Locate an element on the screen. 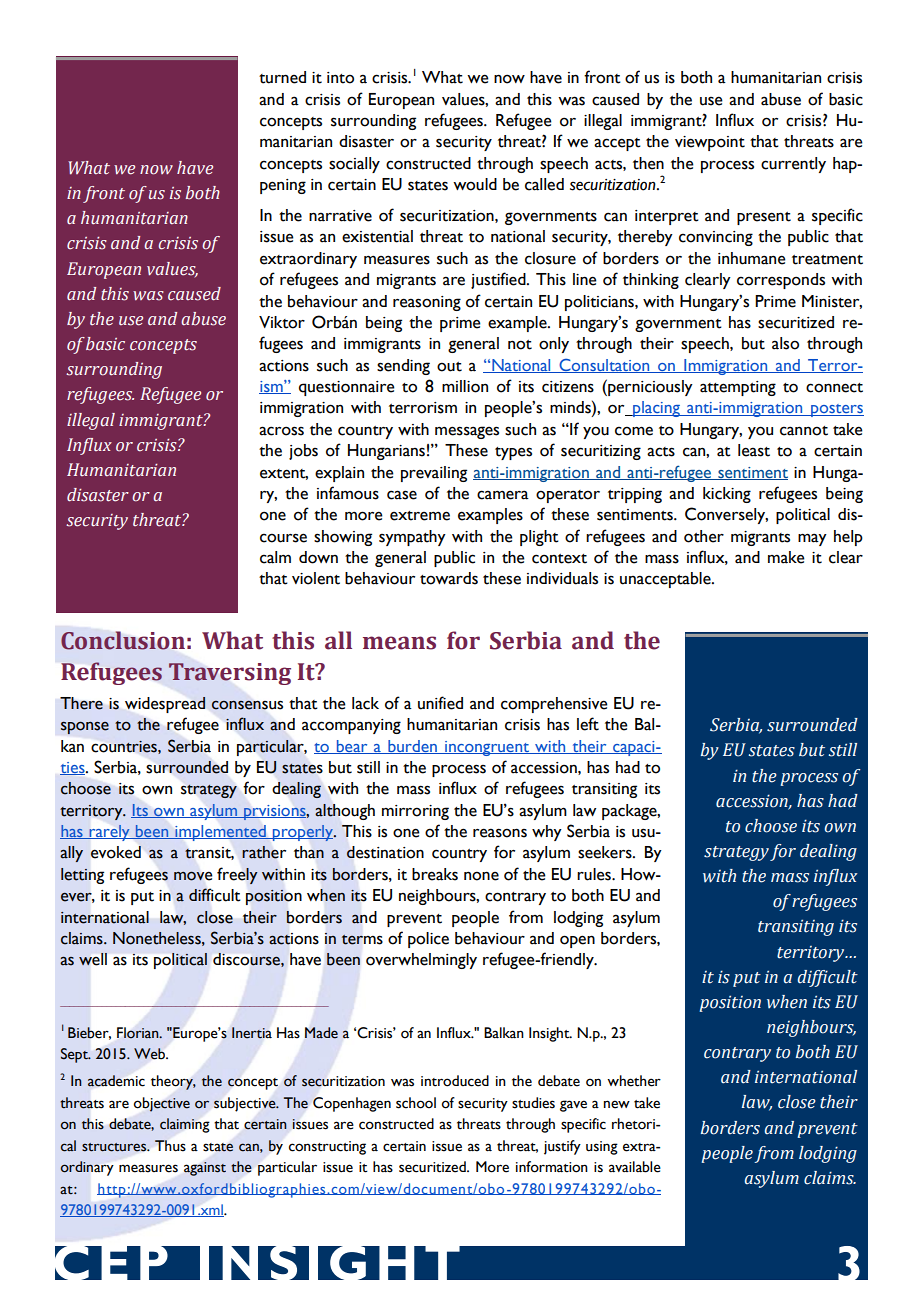 This screenshot has height=1308, width=924. currently is located at coordinates (793, 165).
